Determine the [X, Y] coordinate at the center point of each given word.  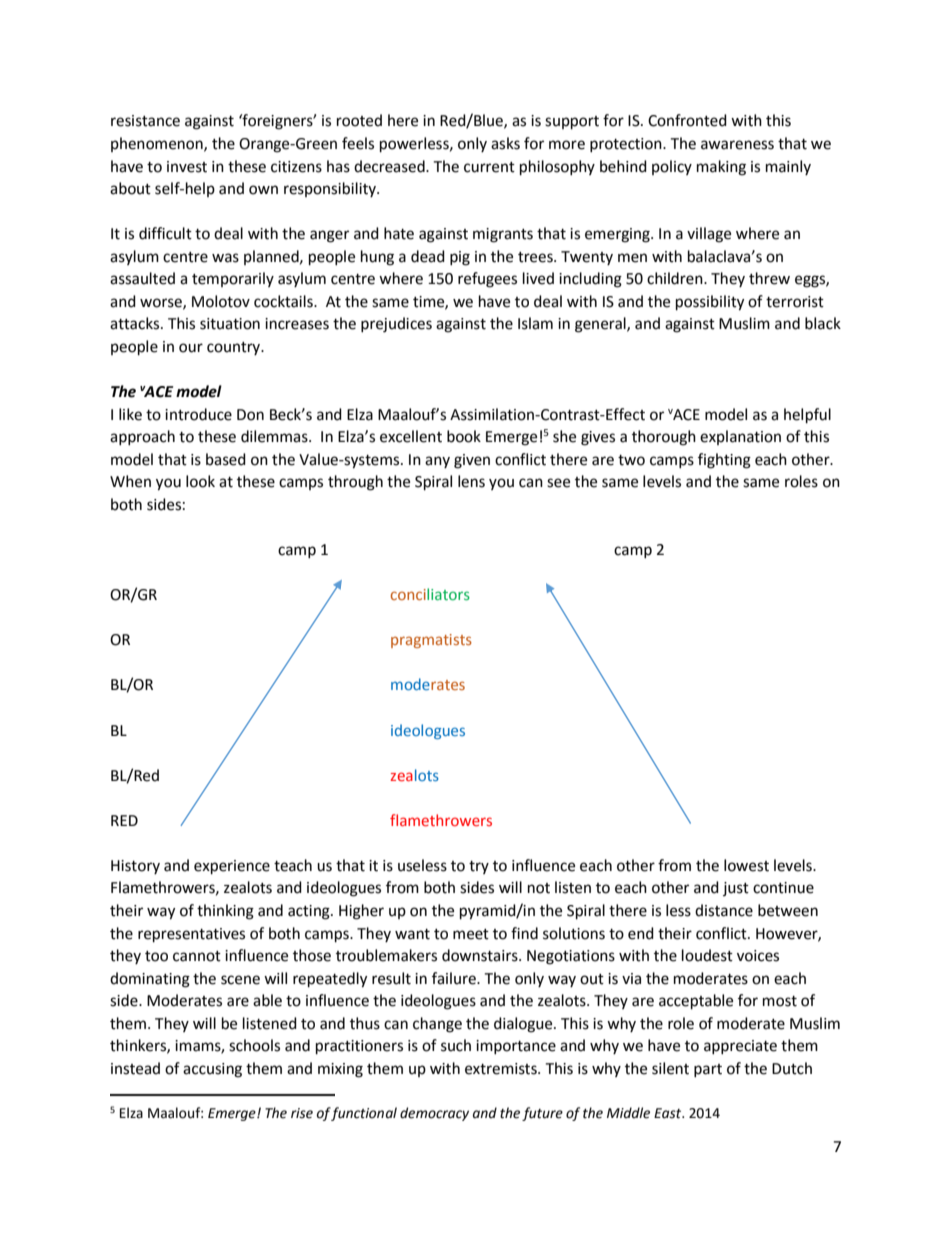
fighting [724, 461]
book [464, 436]
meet [471, 934]
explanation [740, 437]
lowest [746, 865]
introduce [198, 414]
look [200, 481]
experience [232, 867]
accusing [212, 1070]
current [489, 167]
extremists [502, 1069]
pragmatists [431, 641]
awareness [737, 145]
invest [187, 167]
